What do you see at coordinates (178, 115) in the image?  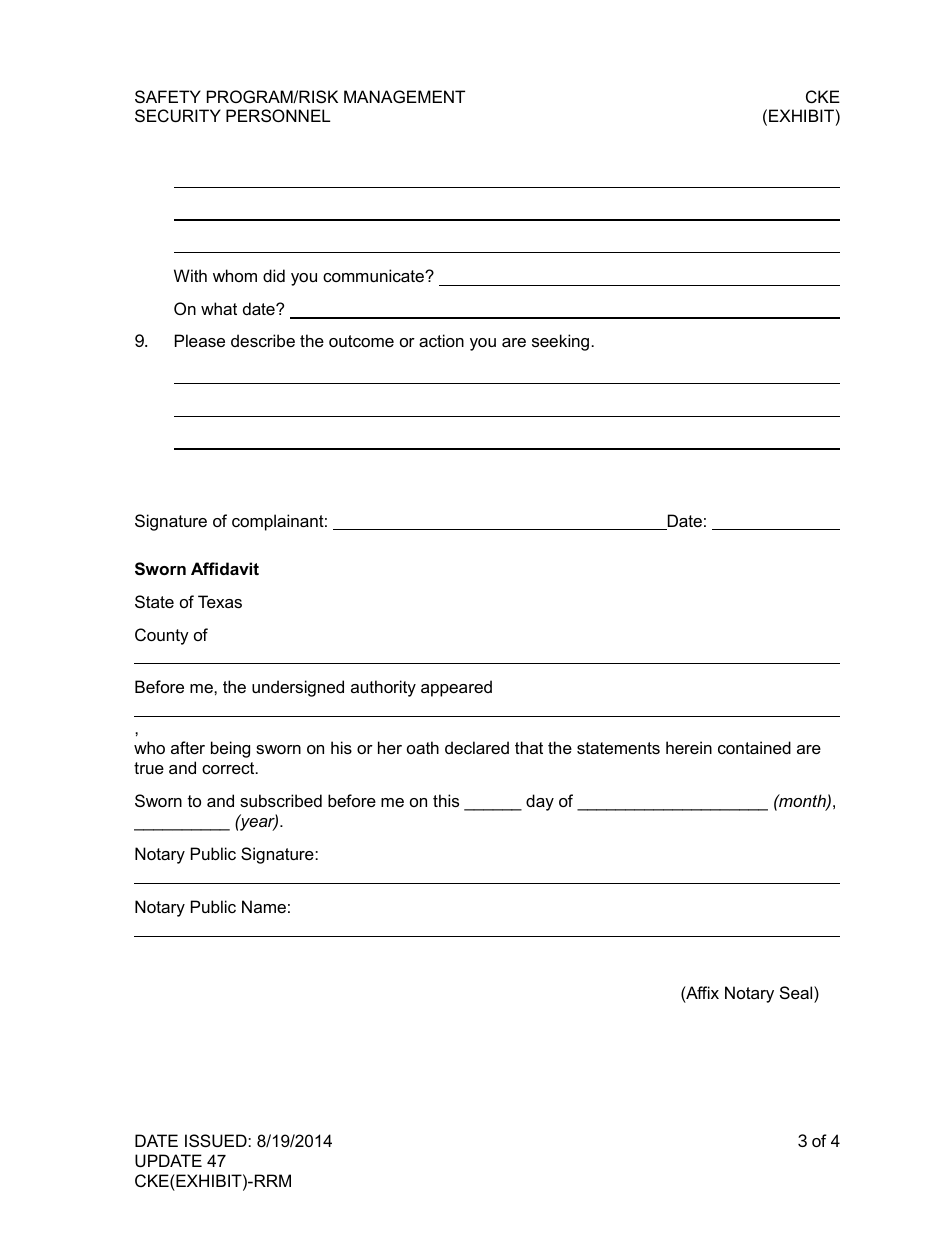 I see `SECURITY` at bounding box center [178, 115].
